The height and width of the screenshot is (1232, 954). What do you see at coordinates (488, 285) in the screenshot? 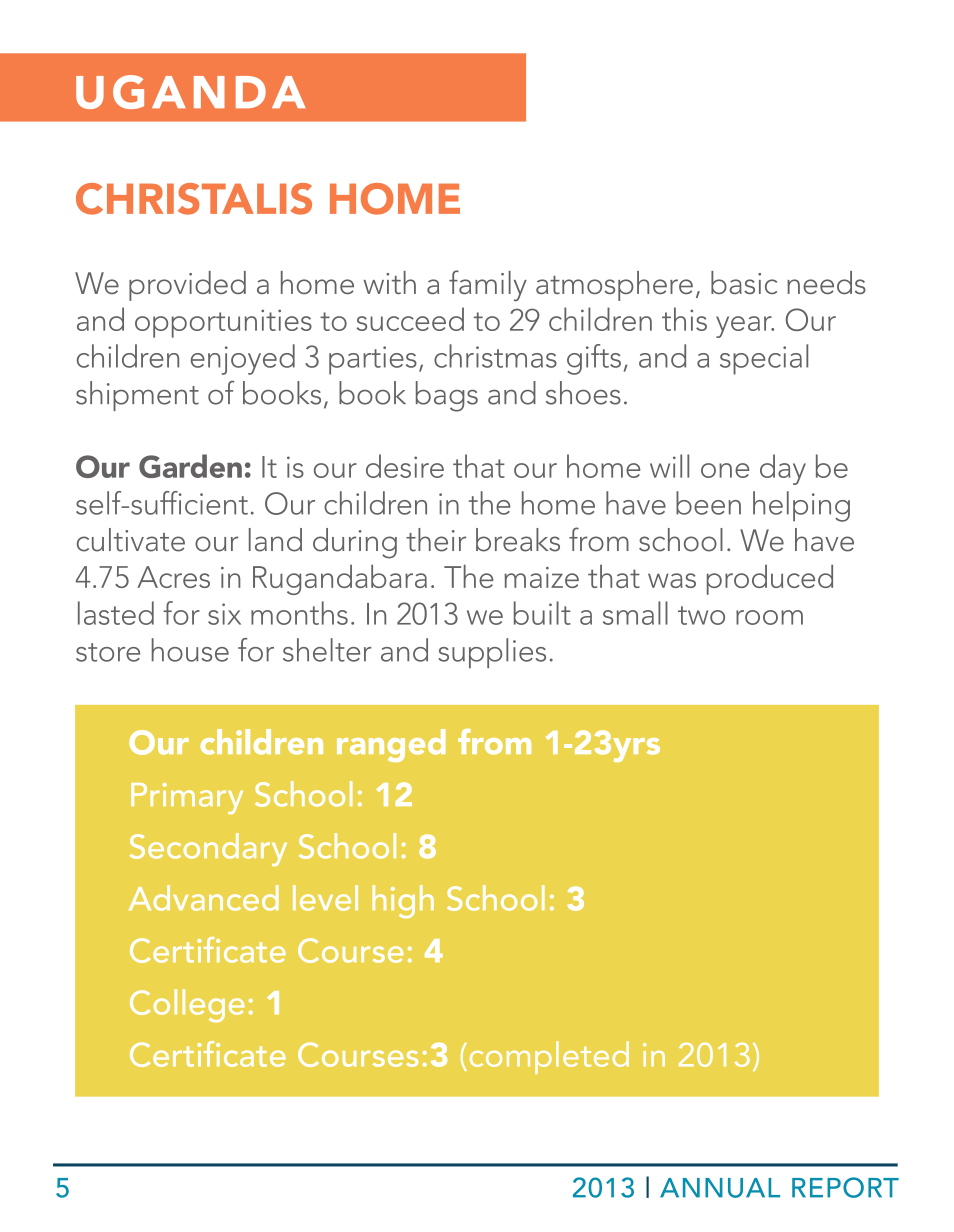
I see `family` at bounding box center [488, 285].
